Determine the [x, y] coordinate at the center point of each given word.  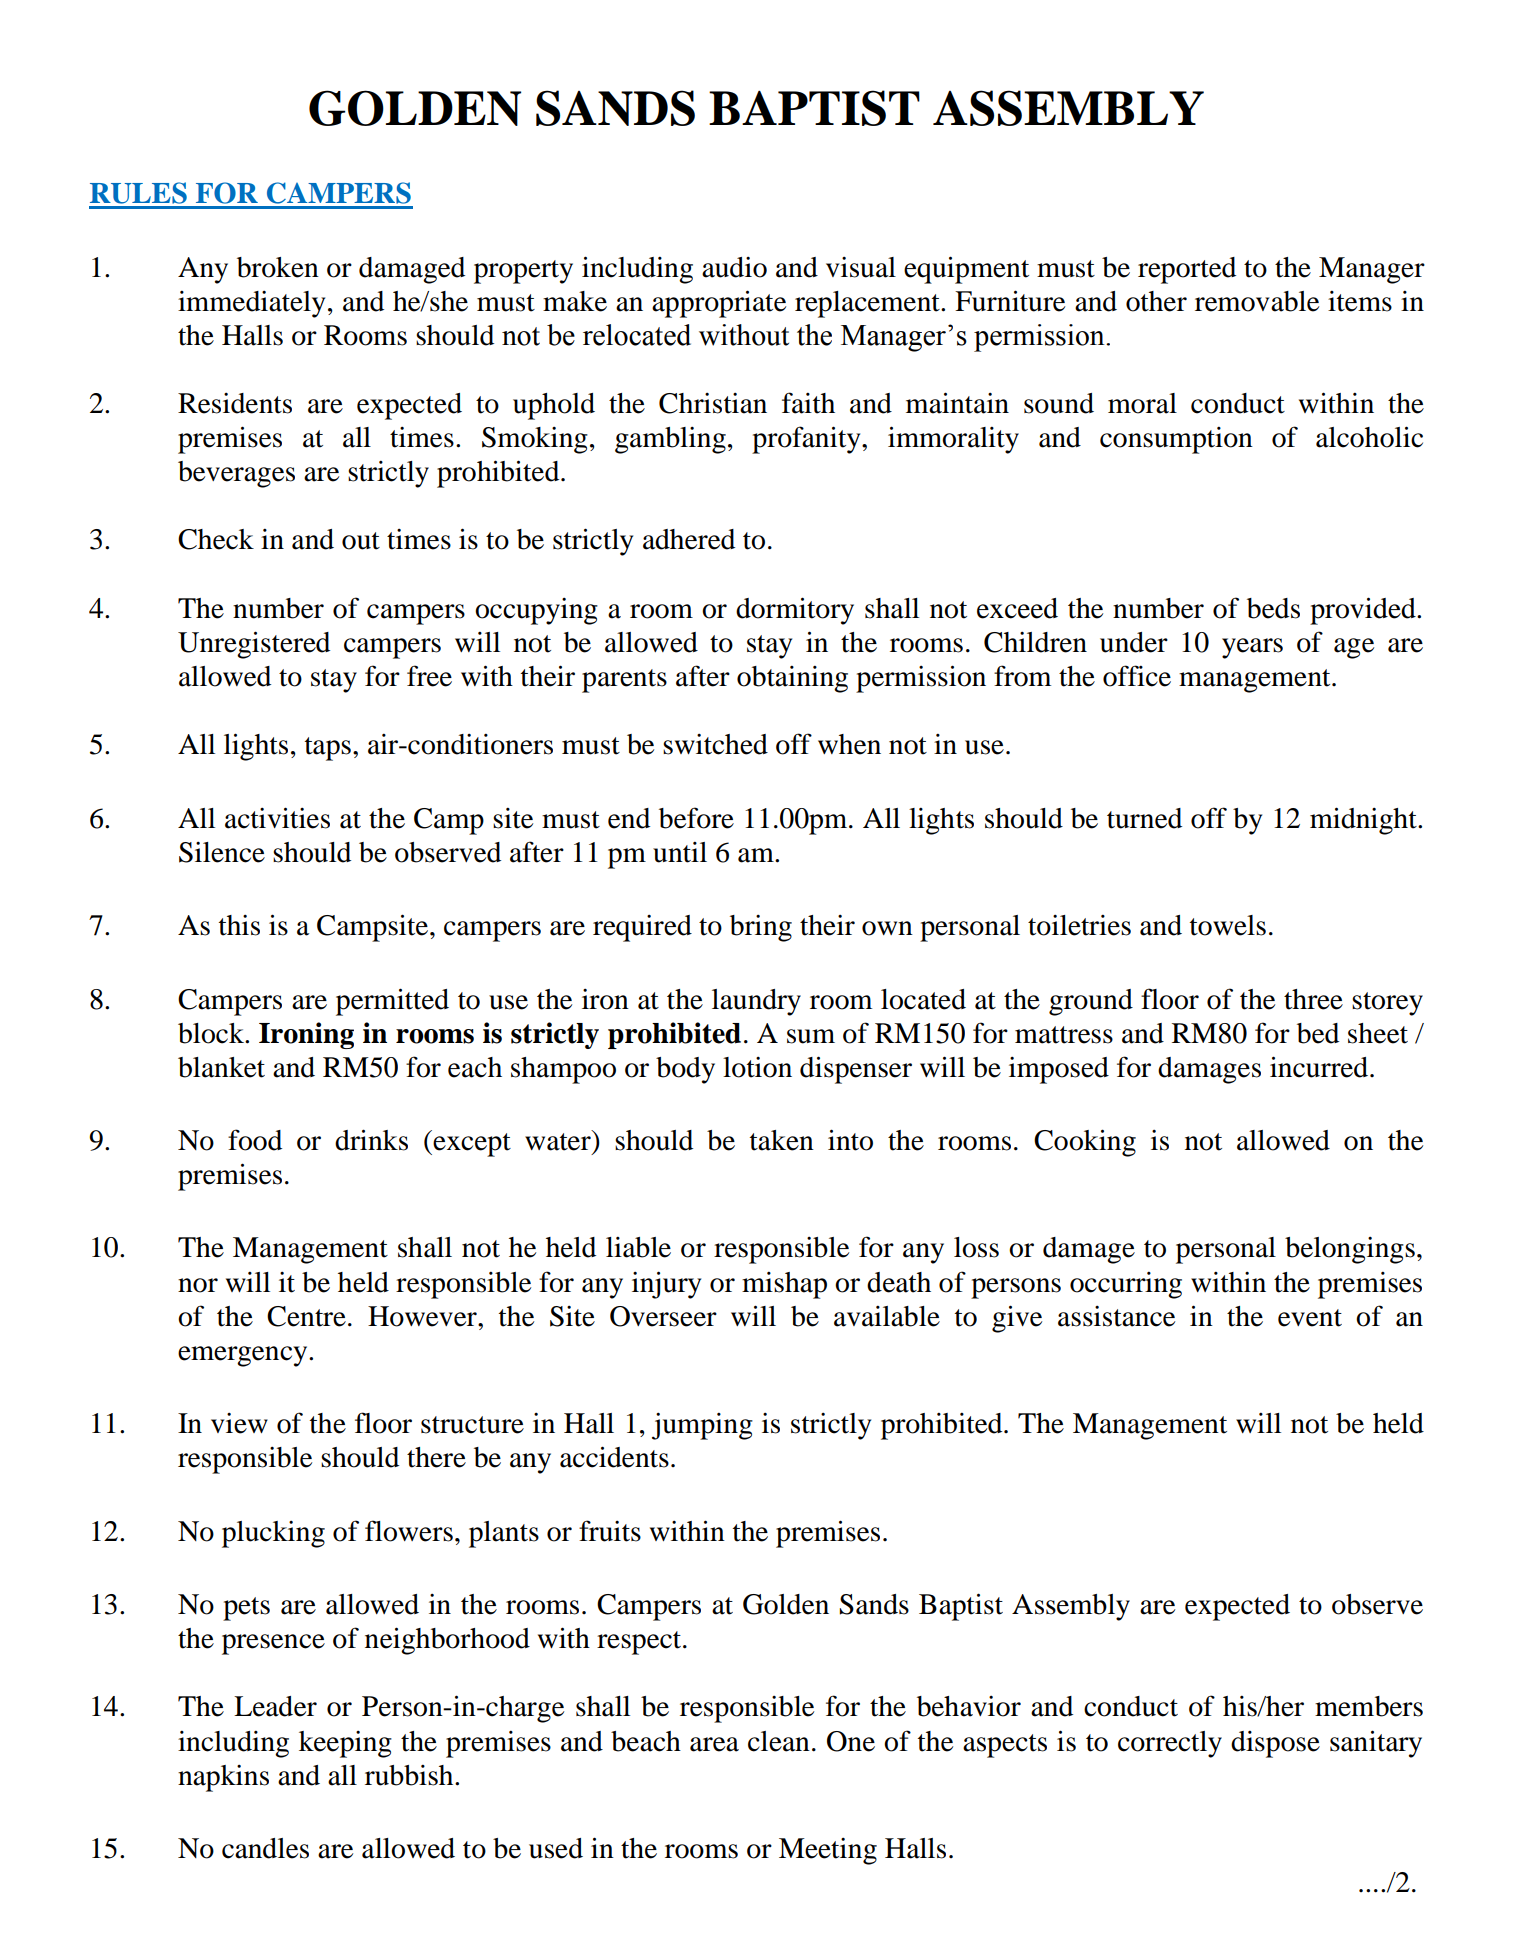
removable [1257, 301]
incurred [1320, 1067]
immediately [251, 304]
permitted [392, 1002]
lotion [757, 1067]
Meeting [828, 1851]
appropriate [719, 304]
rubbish [410, 1775]
